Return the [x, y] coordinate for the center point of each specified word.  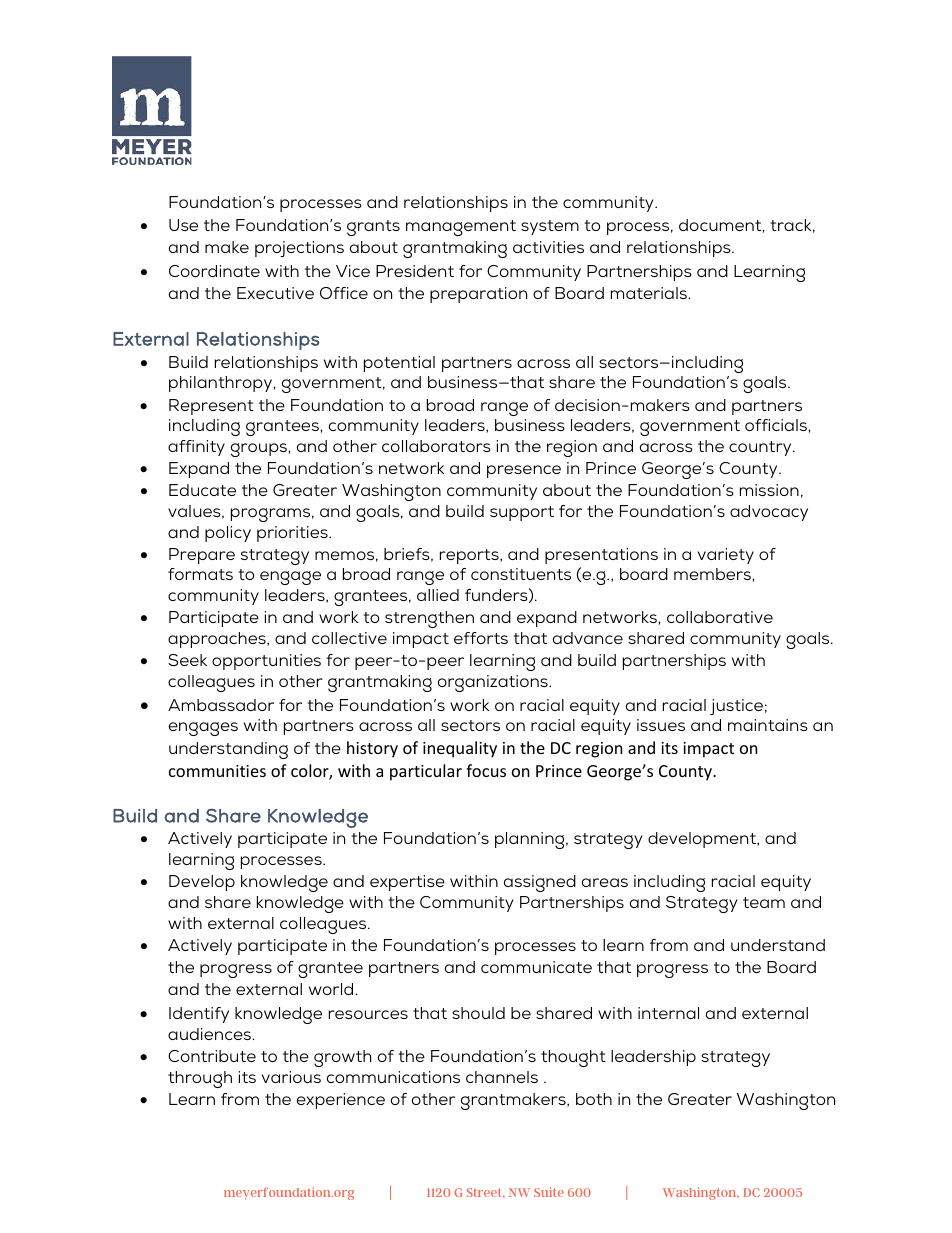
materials [650, 293]
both [594, 1099]
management [461, 228]
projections [299, 249]
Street [485, 1192]
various [291, 1077]
